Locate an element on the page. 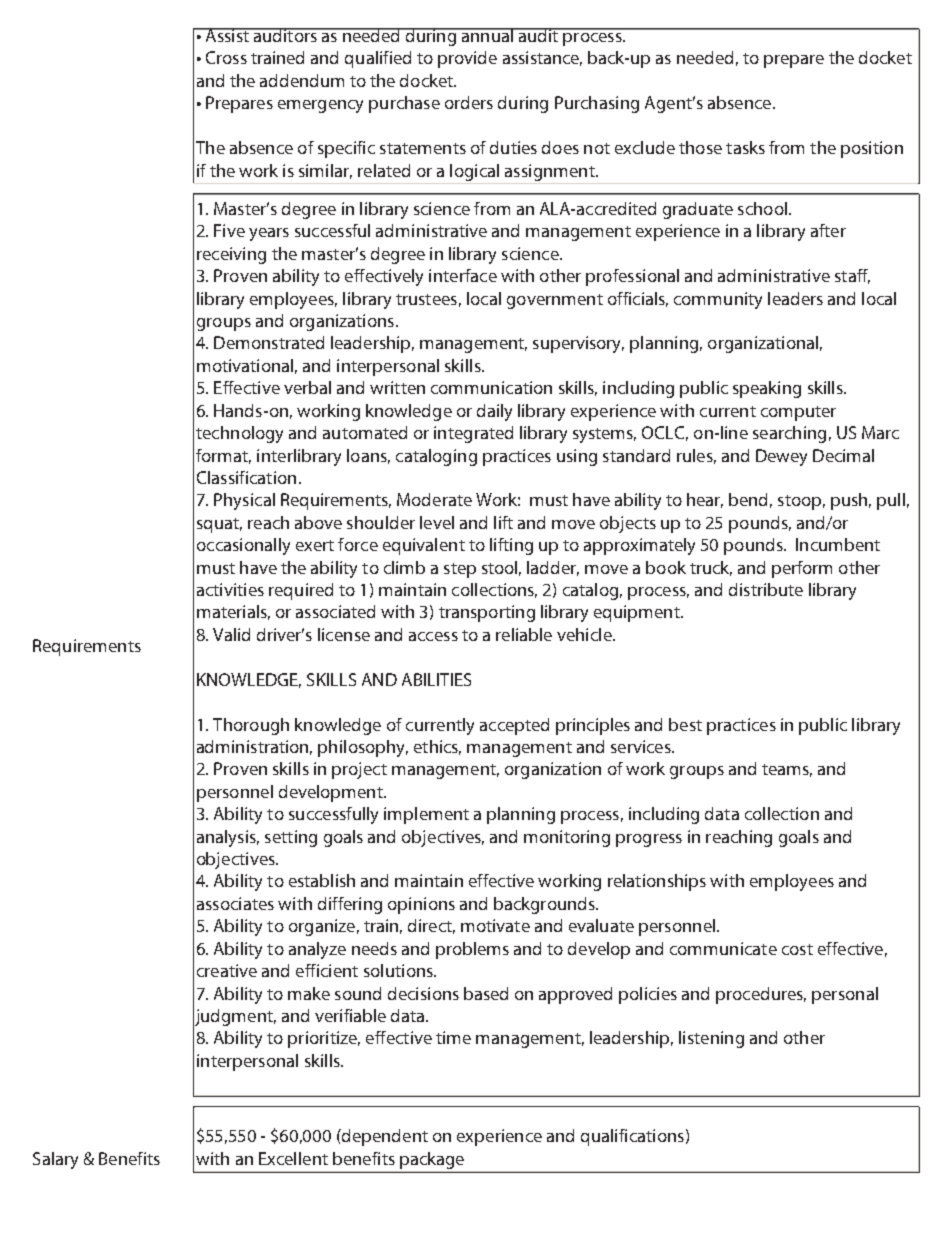 Image resolution: width=952 pixels, height=1233 pixels. listening is located at coordinates (711, 1039).
